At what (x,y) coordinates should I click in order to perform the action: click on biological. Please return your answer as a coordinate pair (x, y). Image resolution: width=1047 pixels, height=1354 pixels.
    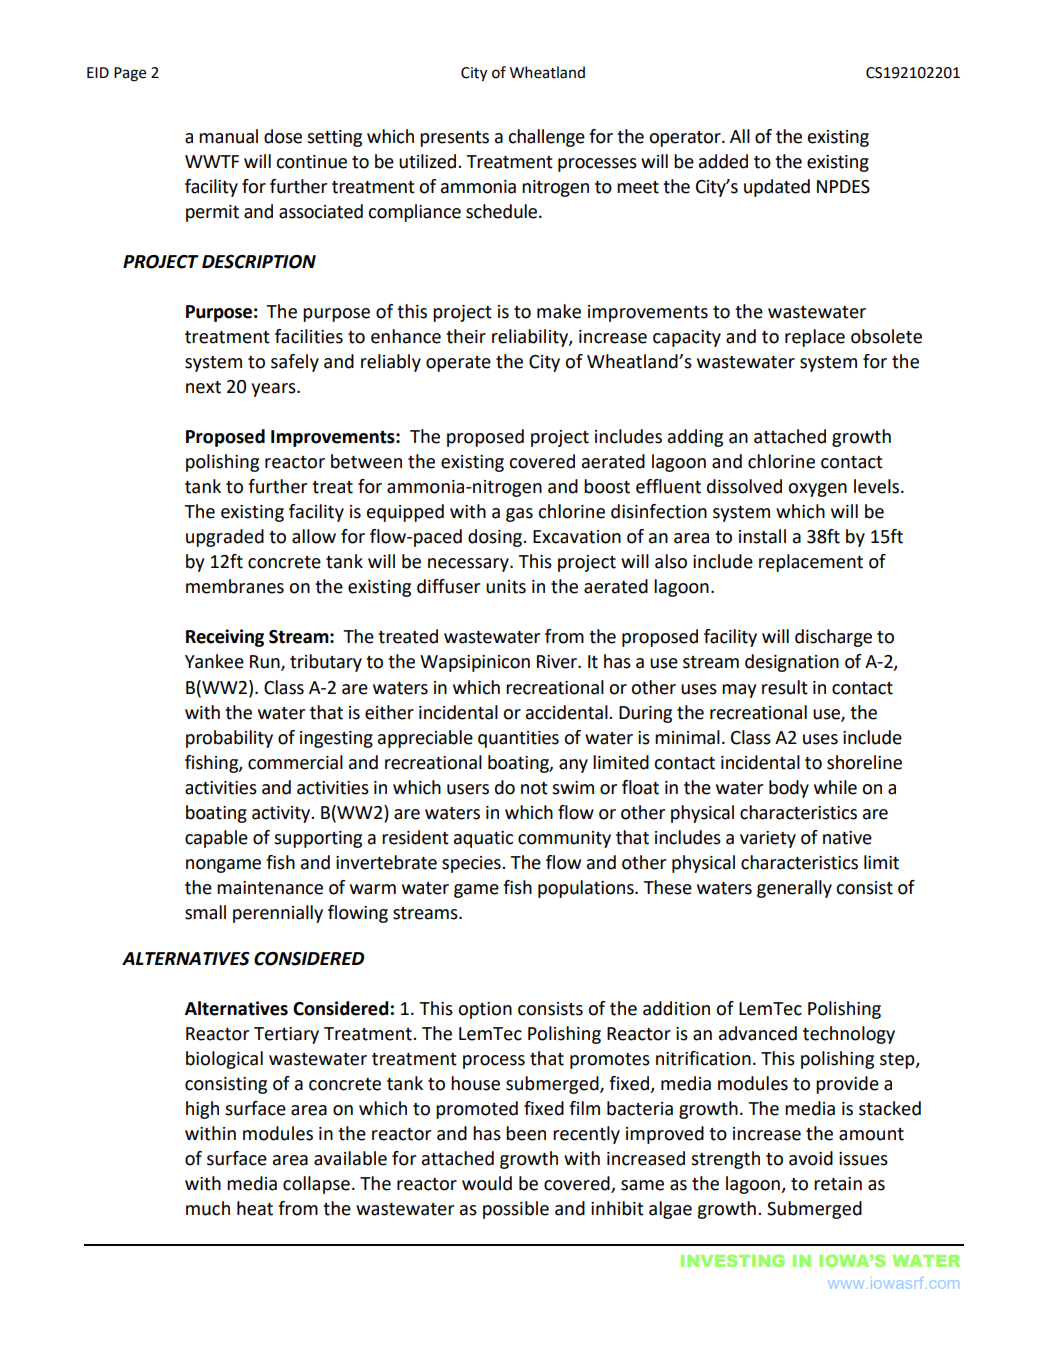
    Looking at the image, I should click on (224, 1060).
